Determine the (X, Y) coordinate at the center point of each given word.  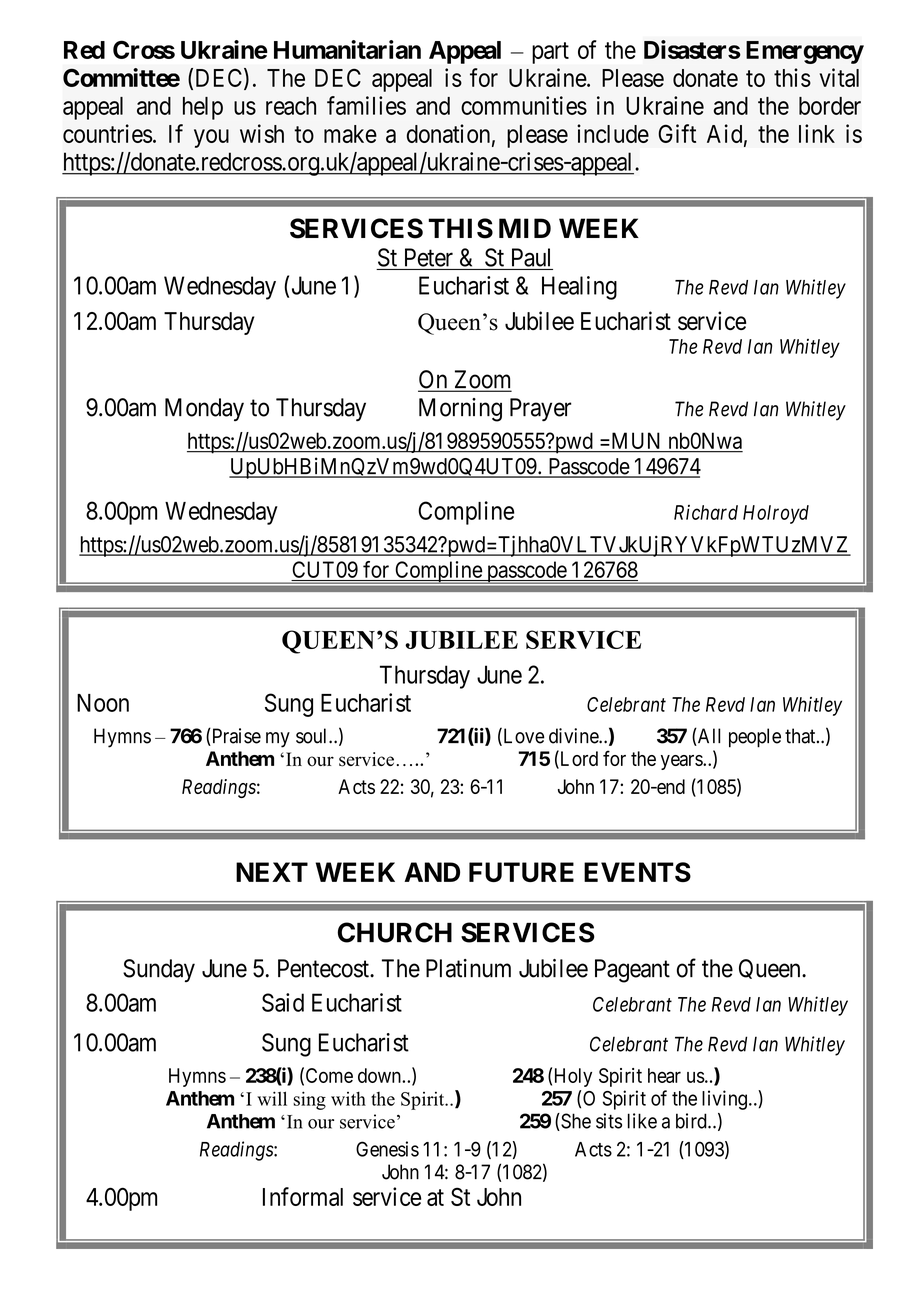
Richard (706, 512)
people (755, 738)
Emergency (805, 52)
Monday (204, 409)
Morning (460, 410)
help (203, 108)
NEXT (272, 872)
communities (524, 105)
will (272, 1098)
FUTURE (521, 872)
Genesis (387, 1149)
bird (692, 1121)
